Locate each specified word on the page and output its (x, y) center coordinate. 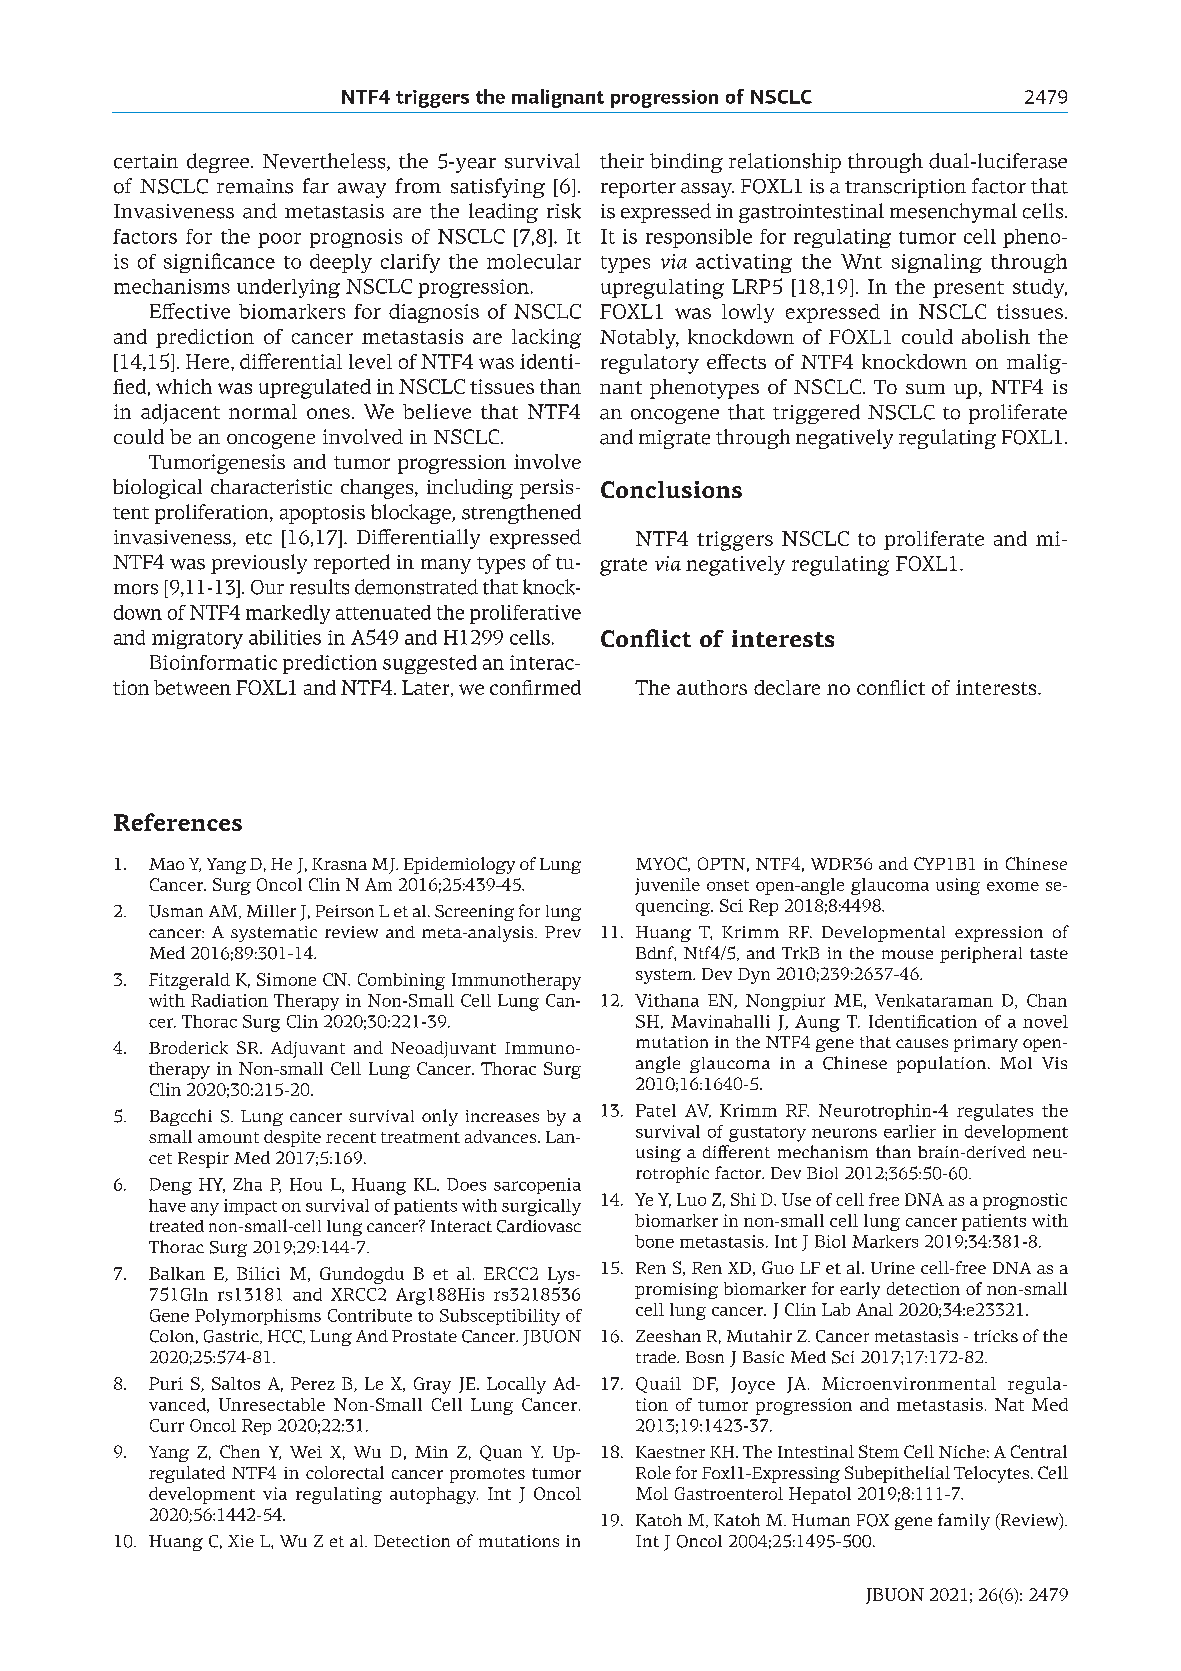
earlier (910, 1131)
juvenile (667, 886)
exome (1013, 886)
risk (564, 211)
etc (259, 538)
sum (925, 389)
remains (255, 186)
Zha (247, 1184)
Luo (691, 1199)
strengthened (521, 514)
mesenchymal (953, 213)
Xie (241, 1541)
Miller (271, 911)
